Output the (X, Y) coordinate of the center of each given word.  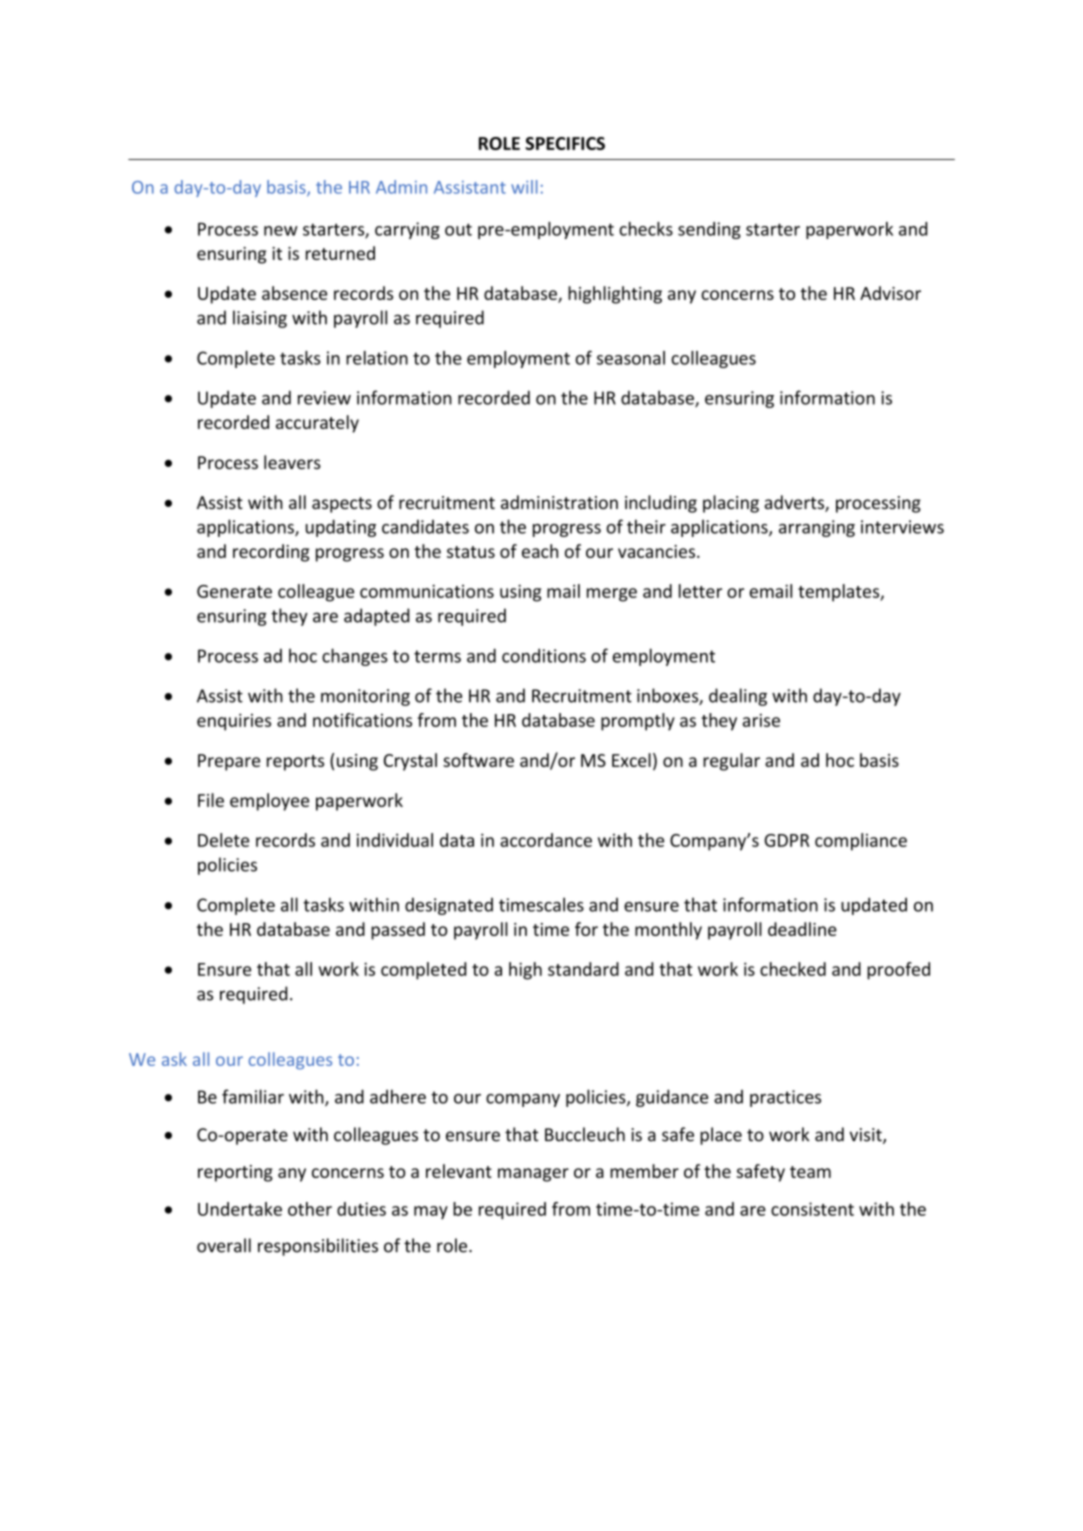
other (310, 1209)
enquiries (234, 722)
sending (709, 230)
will (524, 187)
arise (761, 720)
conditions (544, 655)
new (281, 231)
